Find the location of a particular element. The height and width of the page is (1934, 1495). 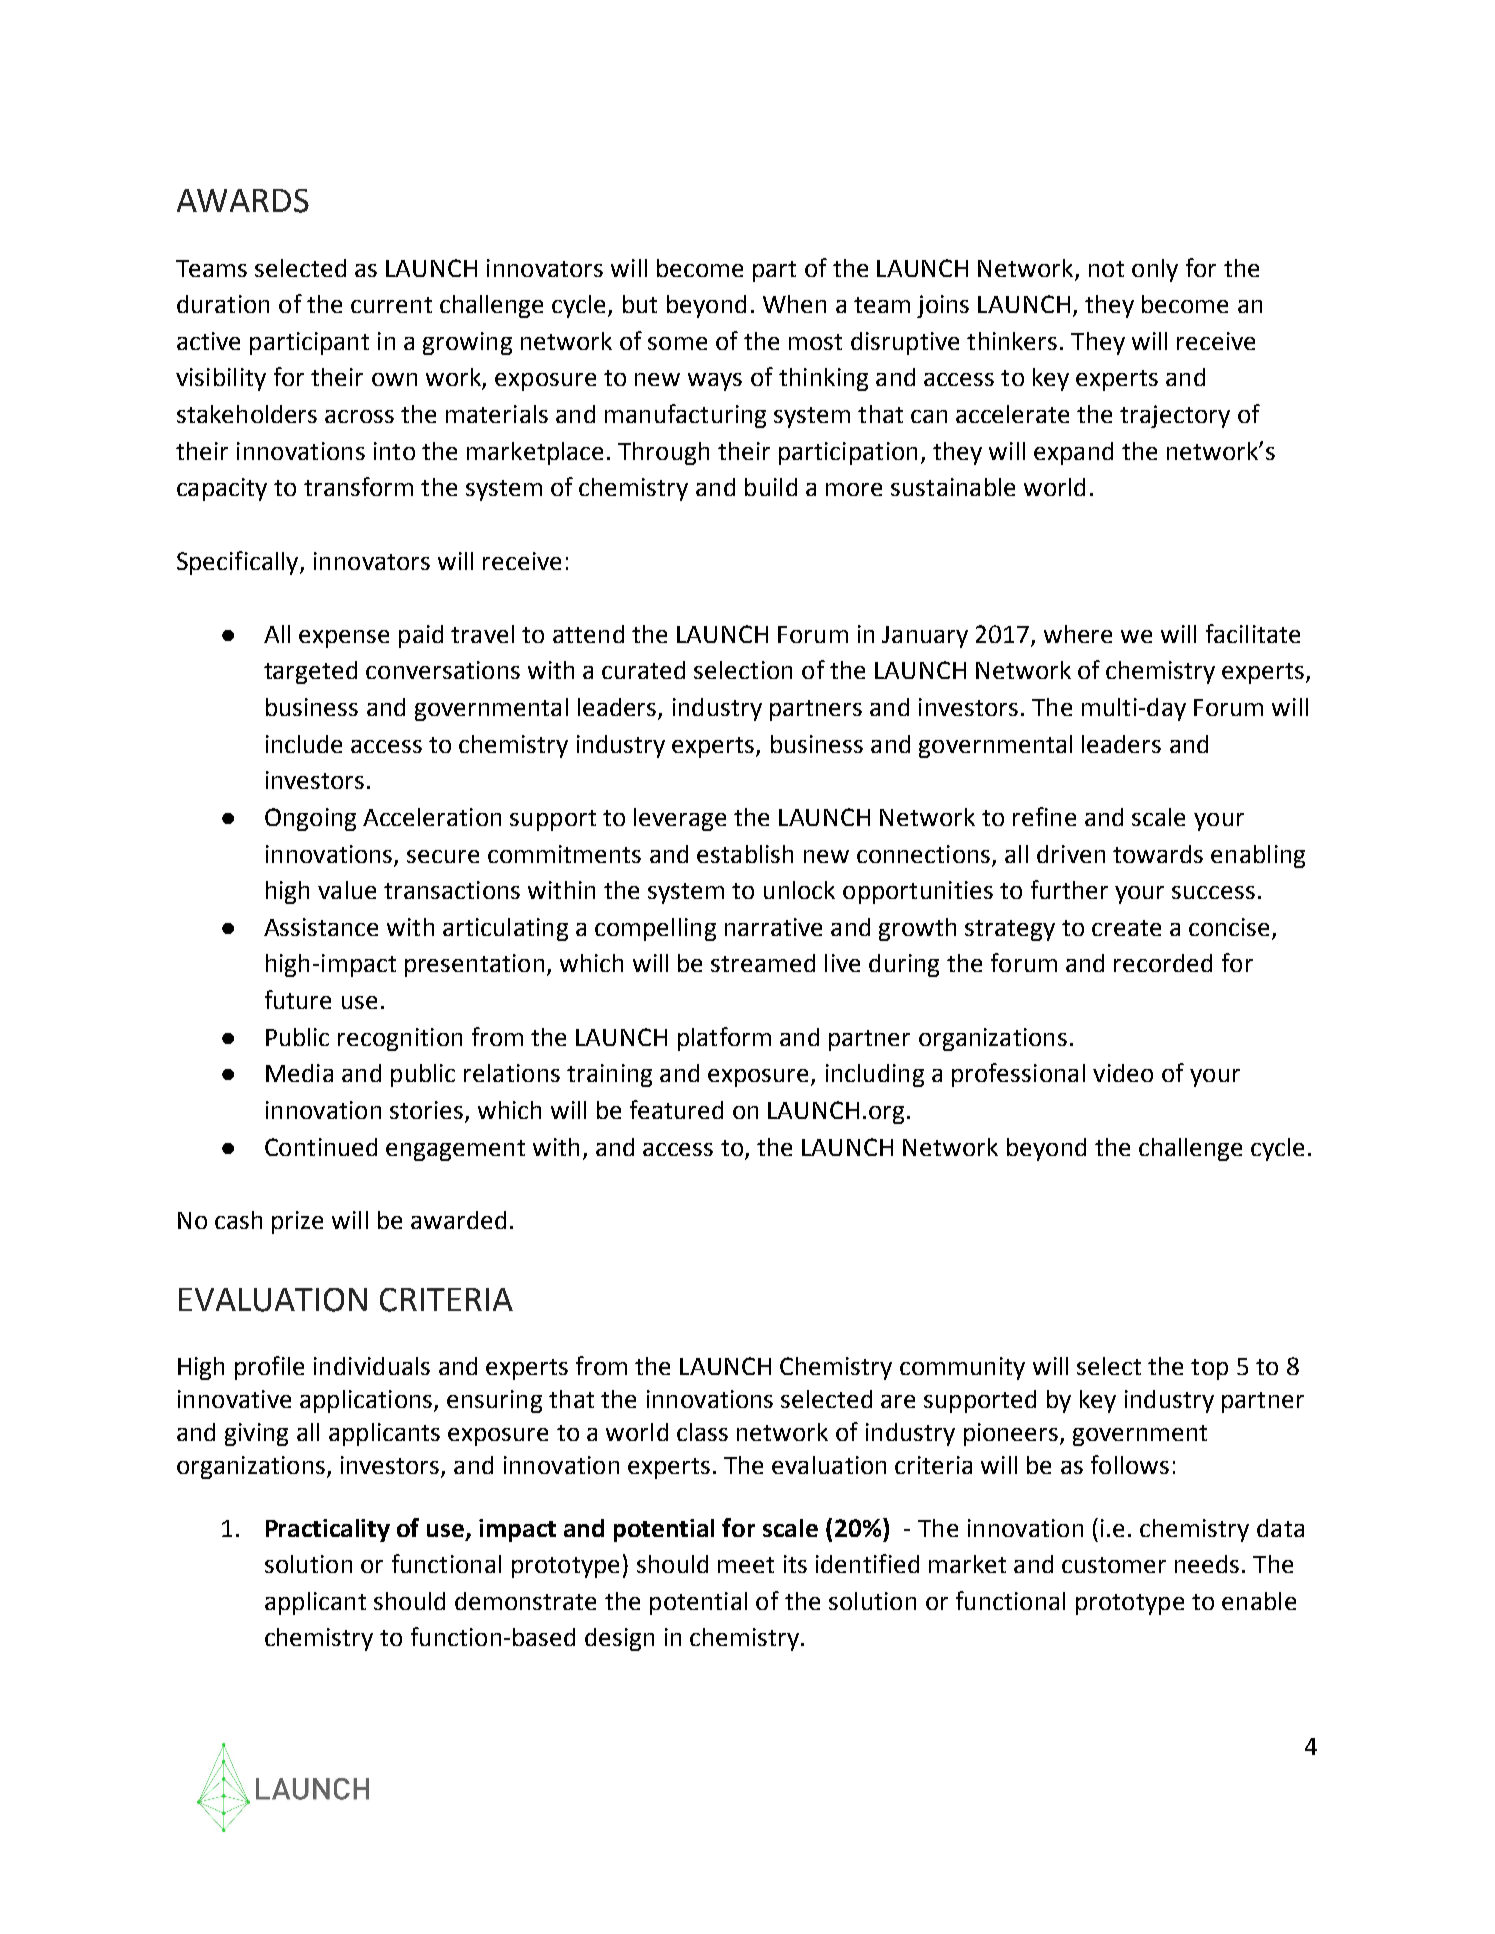

When is located at coordinates (794, 304).
